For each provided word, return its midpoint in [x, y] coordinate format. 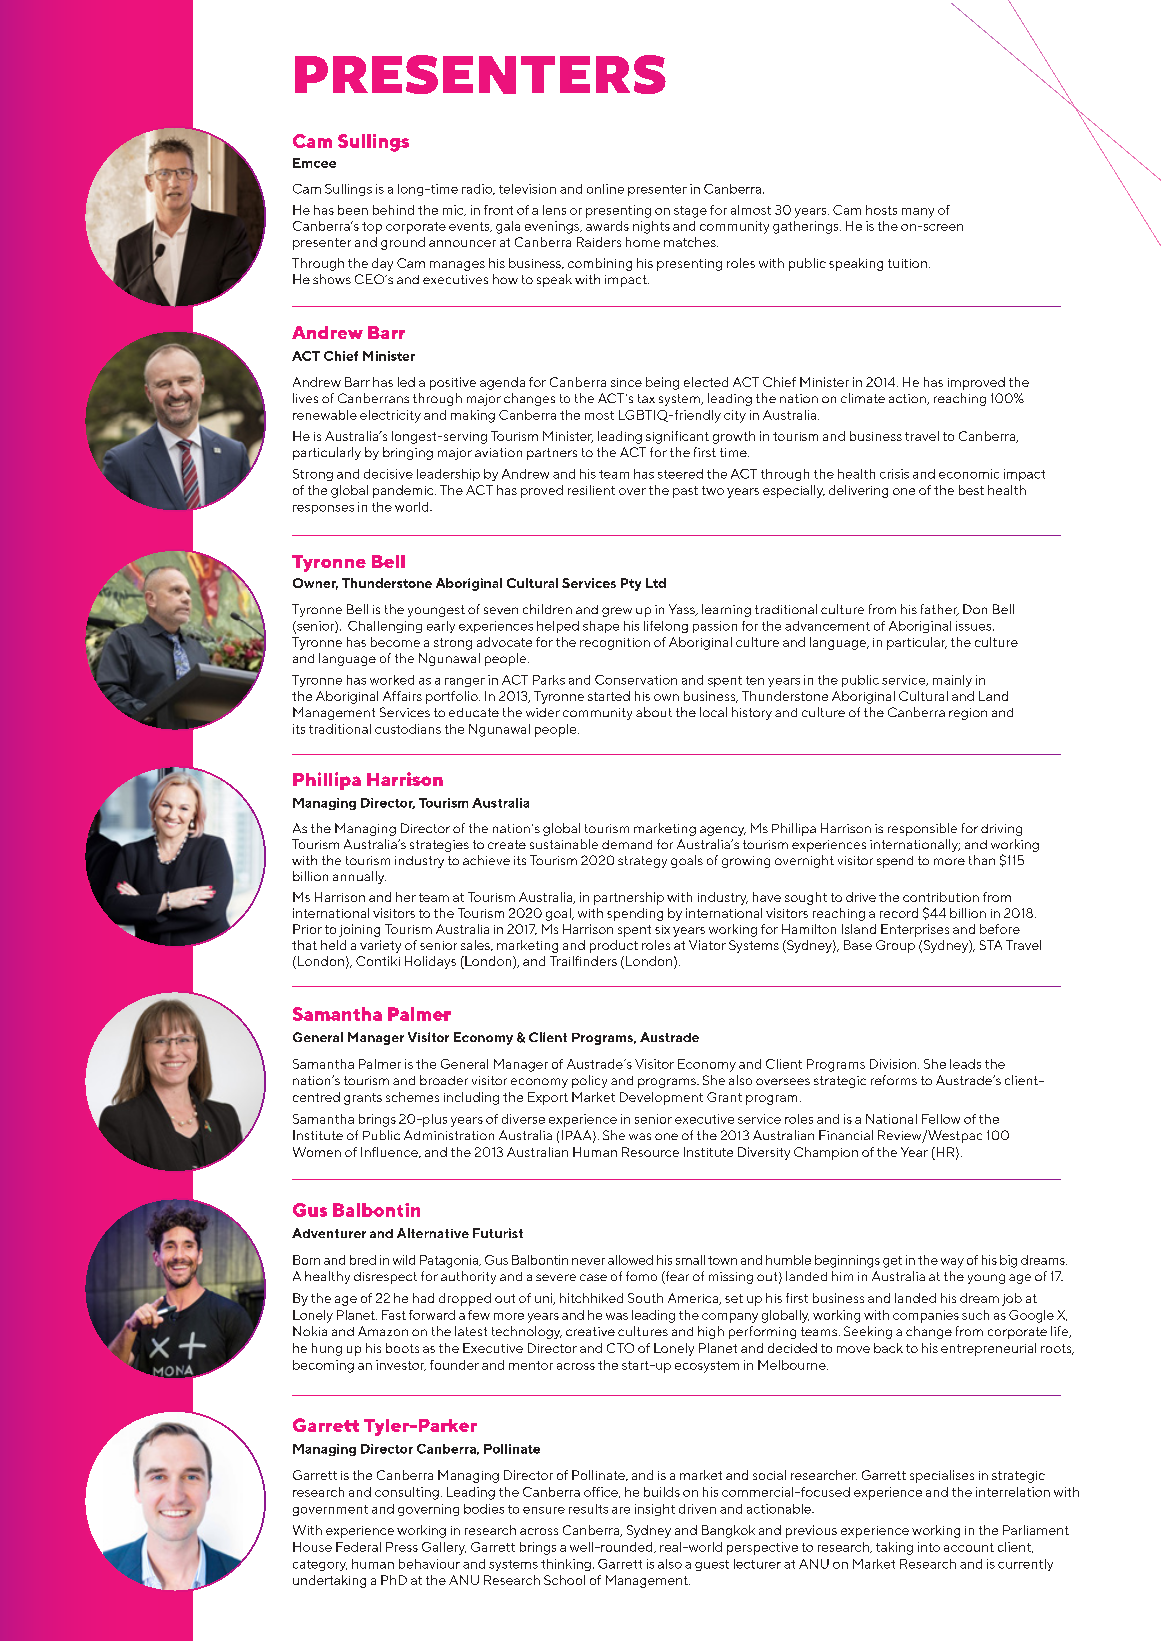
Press [402, 1547]
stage [690, 212]
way [952, 1263]
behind [393, 210]
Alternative [433, 1233]
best [971, 490]
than [982, 860]
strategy [642, 862]
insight [655, 1510]
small [690, 1260]
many [918, 213]
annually [359, 877]
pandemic [404, 491]
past [685, 492]
